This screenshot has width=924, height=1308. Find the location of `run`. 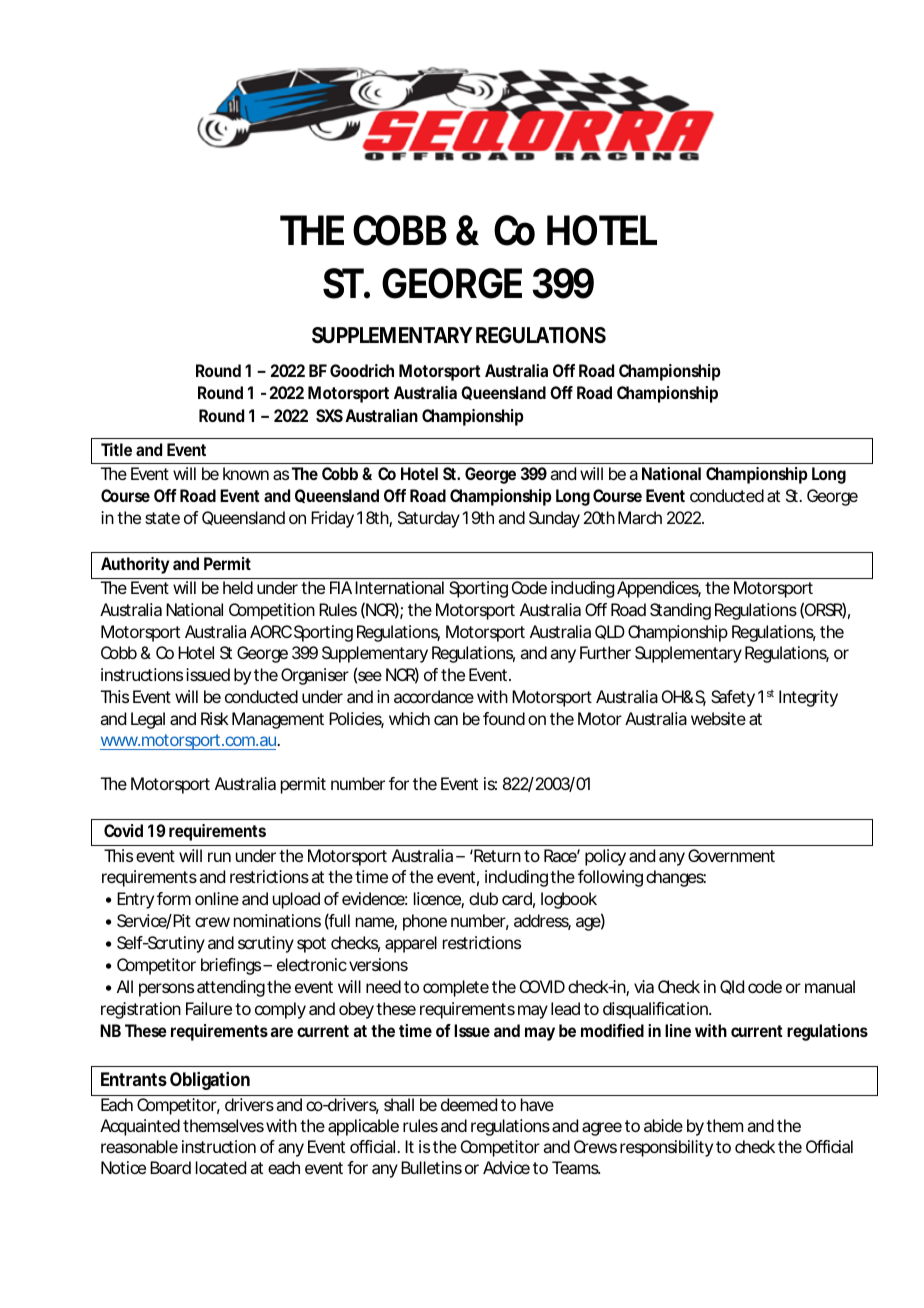

run is located at coordinates (219, 857).
